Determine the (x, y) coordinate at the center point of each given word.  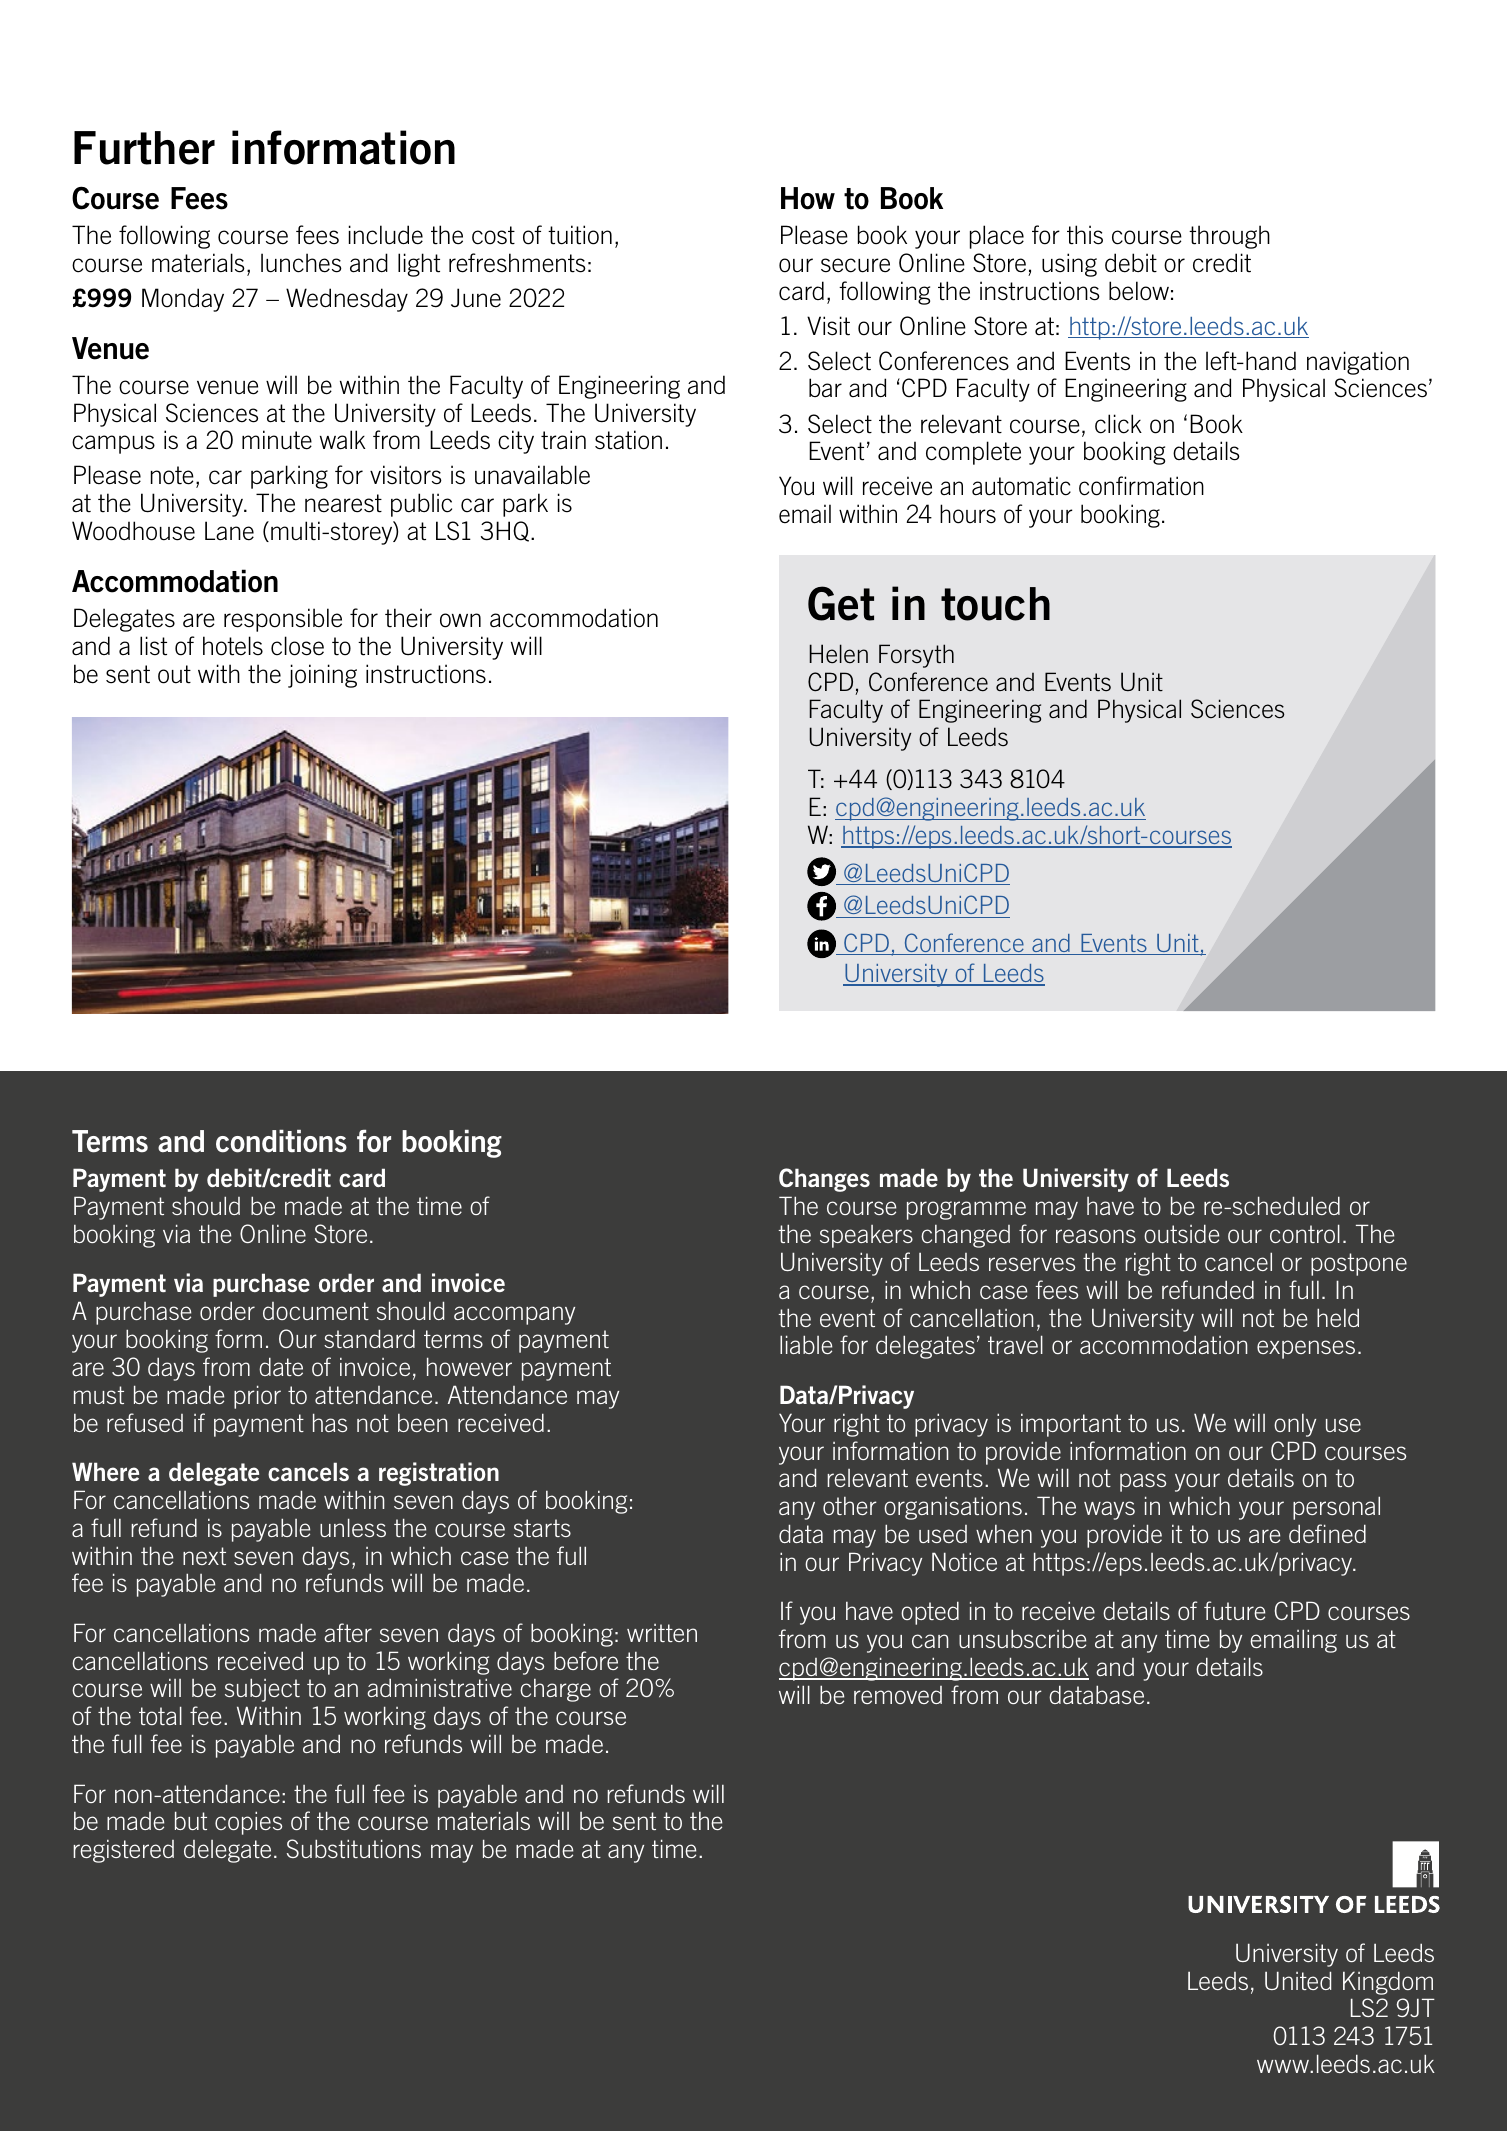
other (850, 1506)
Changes (824, 1180)
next (204, 1556)
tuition (580, 235)
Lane (229, 531)
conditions (281, 1141)
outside (1181, 1233)
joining (322, 676)
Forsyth (916, 656)
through (1229, 237)
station (628, 440)
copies (248, 1823)
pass (1143, 1482)
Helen (838, 653)
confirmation (1141, 486)
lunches (301, 263)
